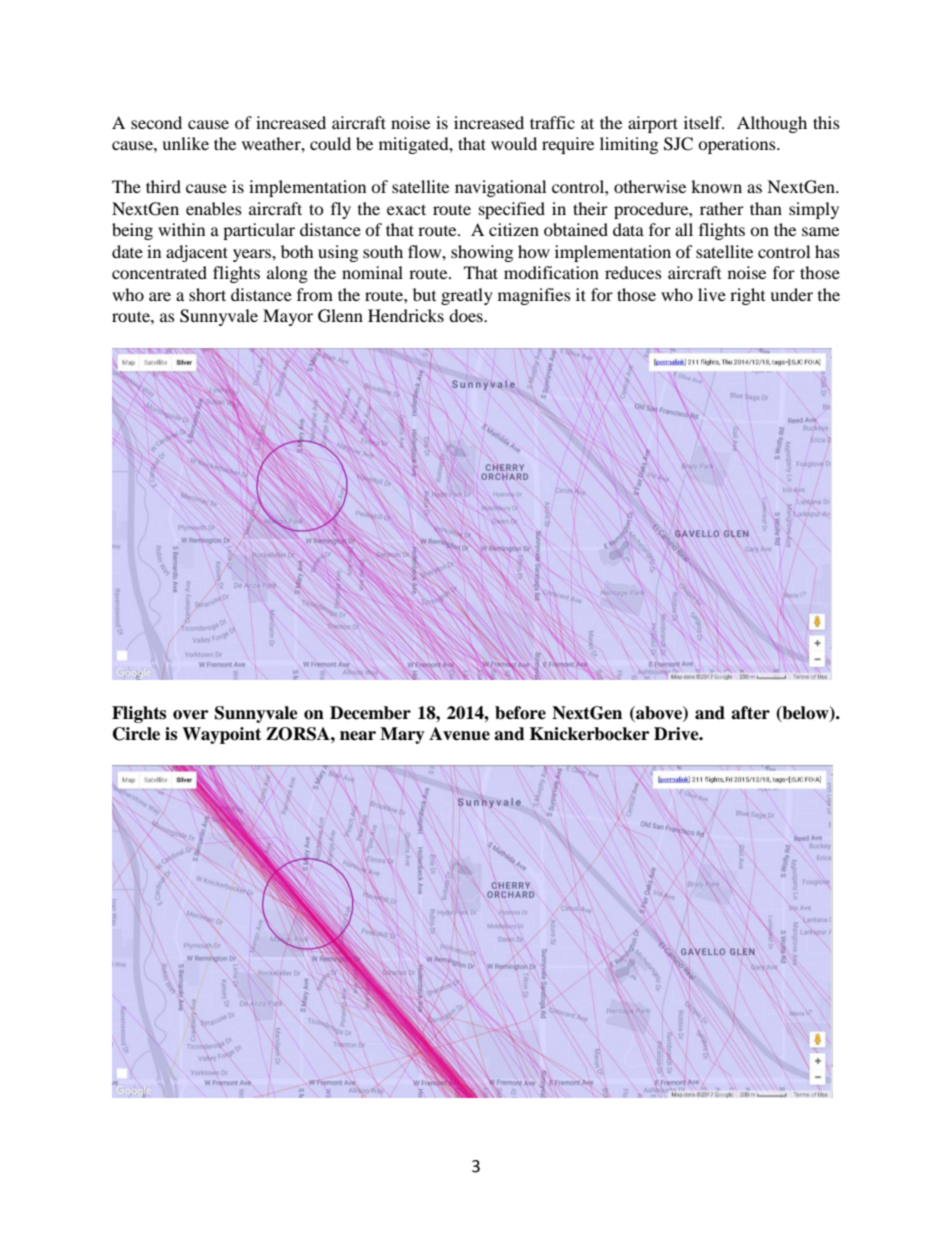 Image resolution: width=952 pixels, height=1233 pixels. What do you see at coordinates (406, 315) in the page?
I see `Hendricks` at bounding box center [406, 315].
